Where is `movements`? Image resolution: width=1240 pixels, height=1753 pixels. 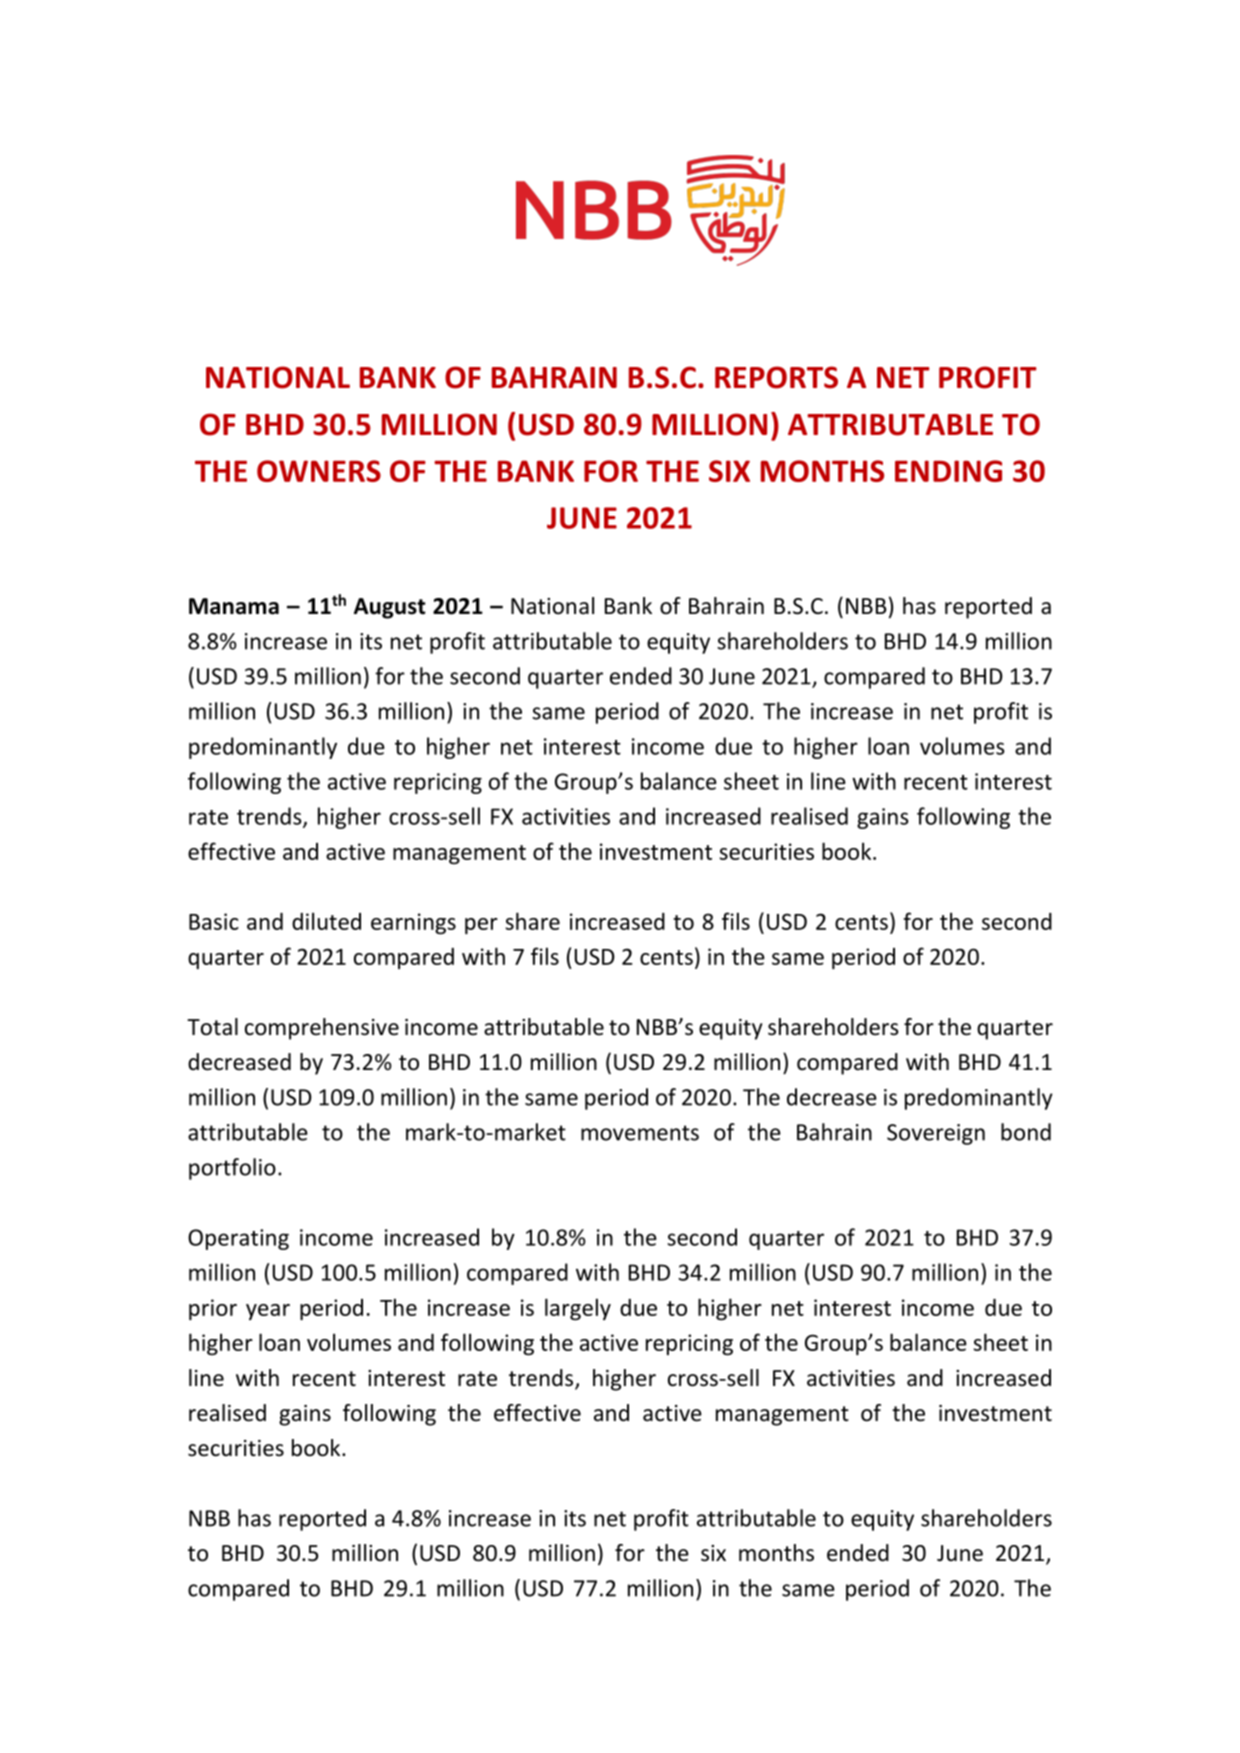 movements is located at coordinates (640, 1133).
